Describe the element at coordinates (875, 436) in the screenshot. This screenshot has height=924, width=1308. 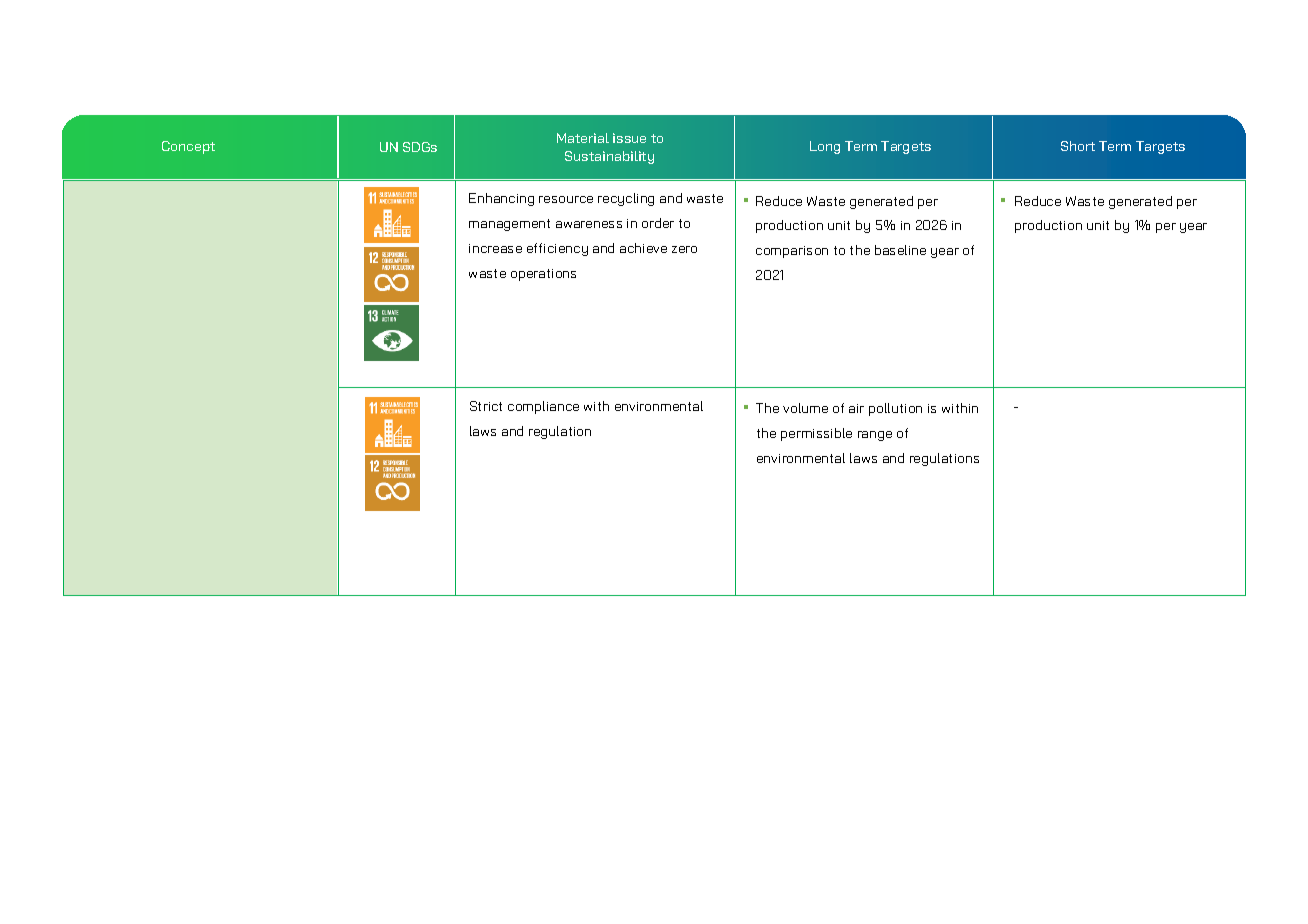
I see `range` at that location.
